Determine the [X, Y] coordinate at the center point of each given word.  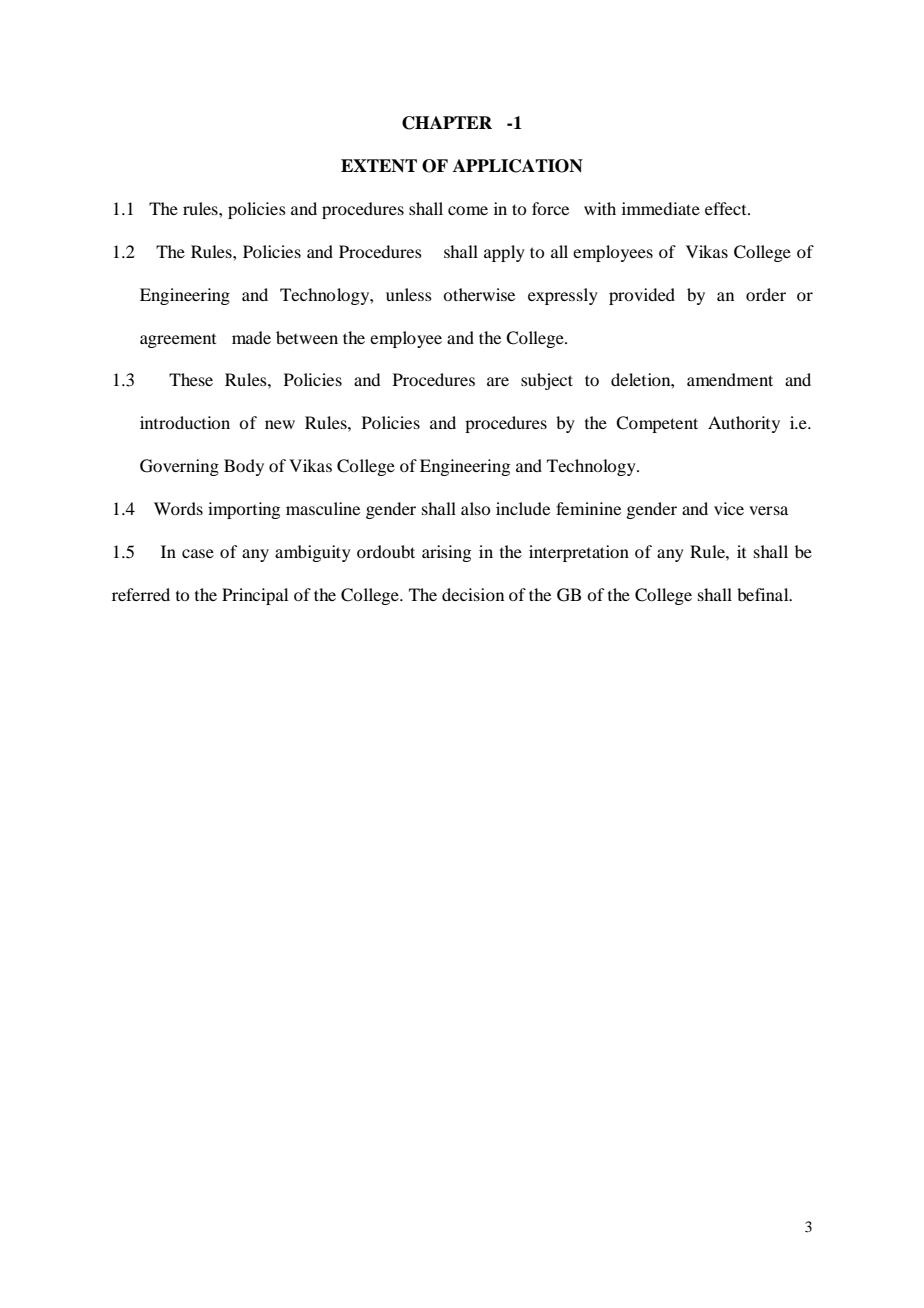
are [498, 381]
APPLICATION [518, 166]
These [191, 379]
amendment [730, 379]
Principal [255, 596]
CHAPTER [447, 123]
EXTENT [379, 166]
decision [473, 594]
